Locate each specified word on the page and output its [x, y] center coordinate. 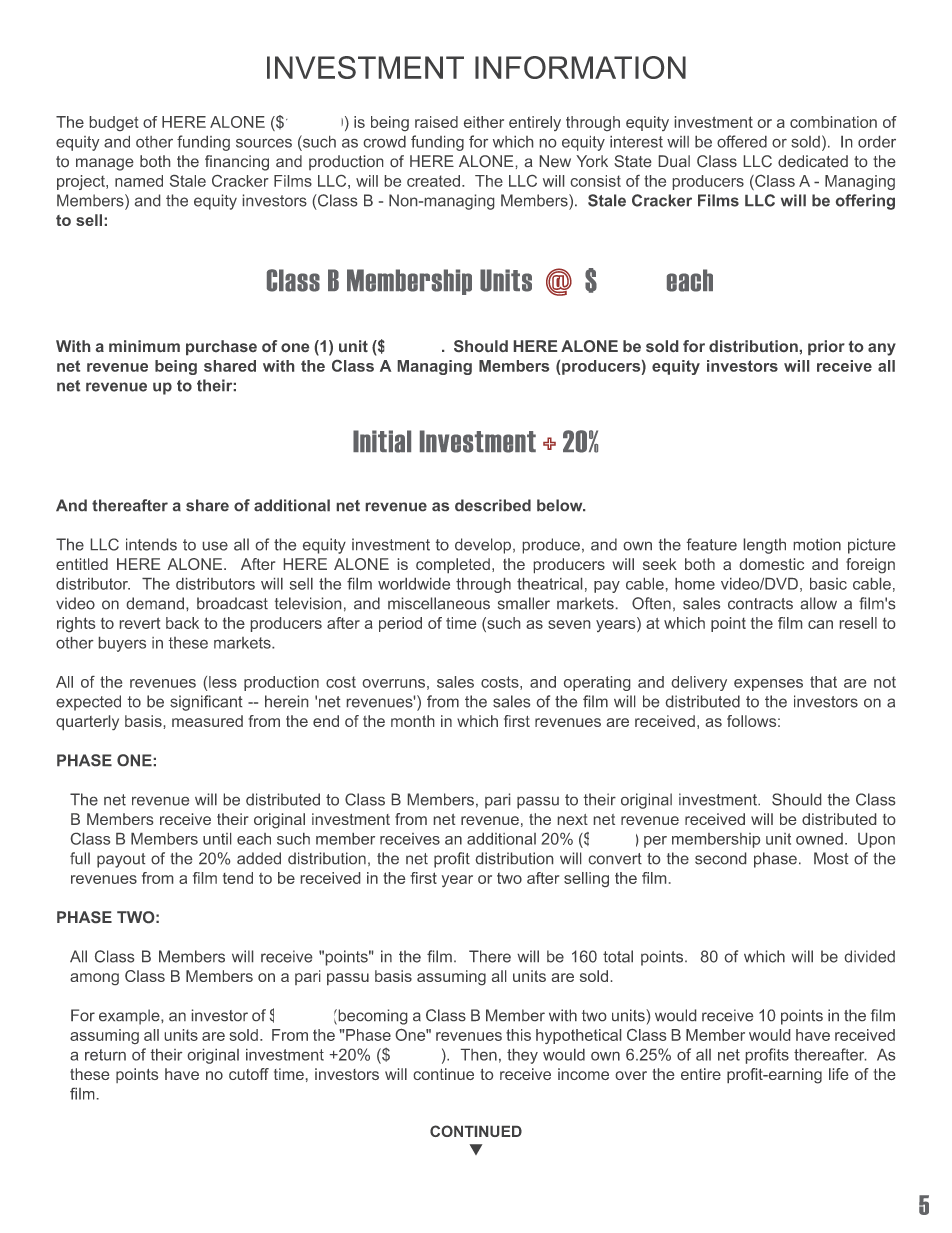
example [130, 1017]
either [484, 122]
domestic [772, 564]
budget [114, 123]
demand [155, 603]
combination [833, 122]
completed [453, 565]
